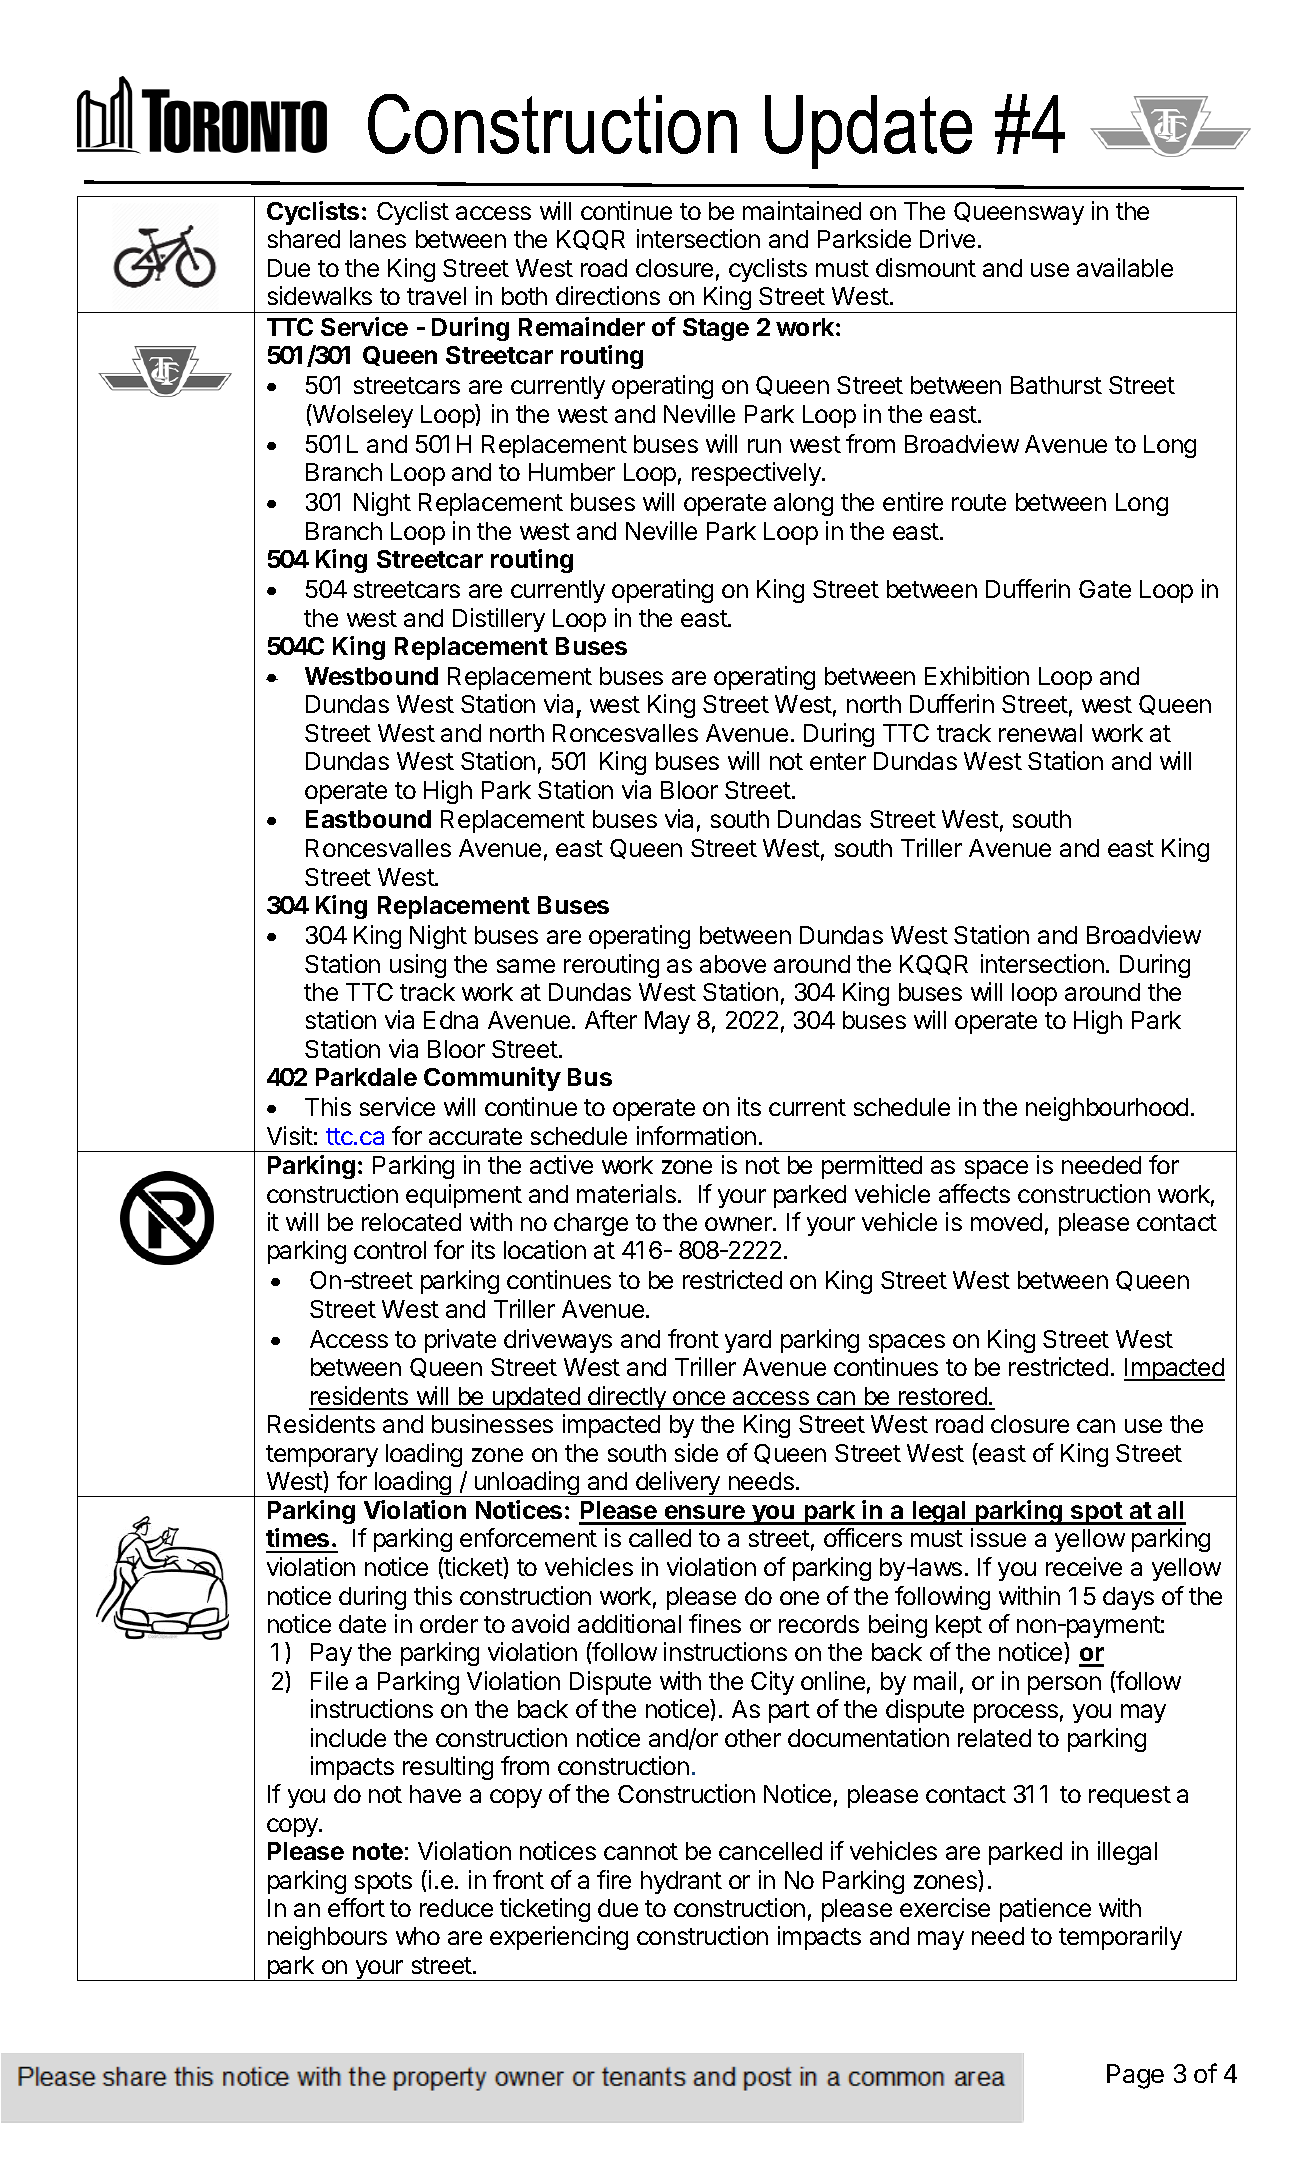  I want to click on information, so click(696, 1135).
